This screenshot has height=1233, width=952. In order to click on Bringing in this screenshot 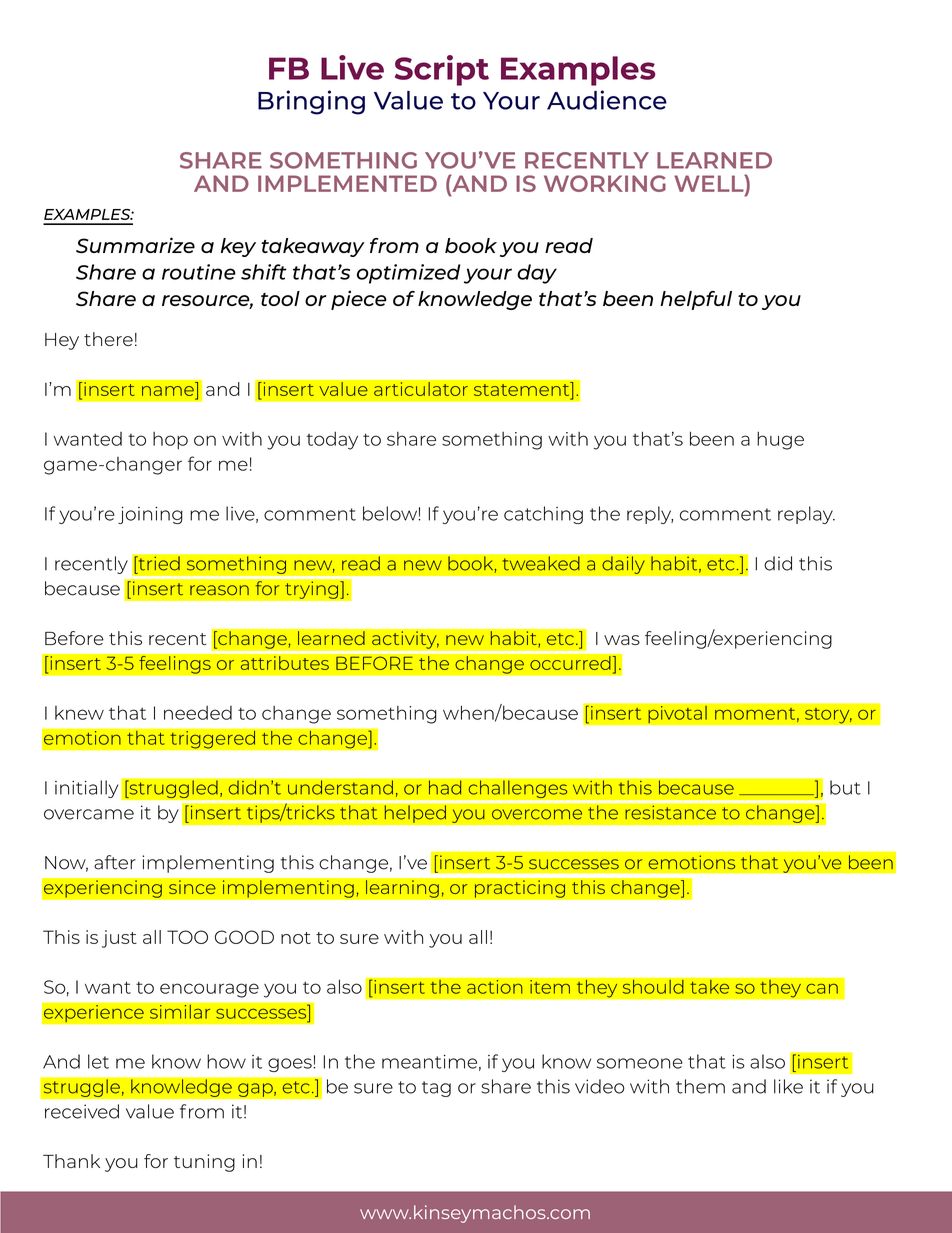, I will do `click(311, 102)`.
